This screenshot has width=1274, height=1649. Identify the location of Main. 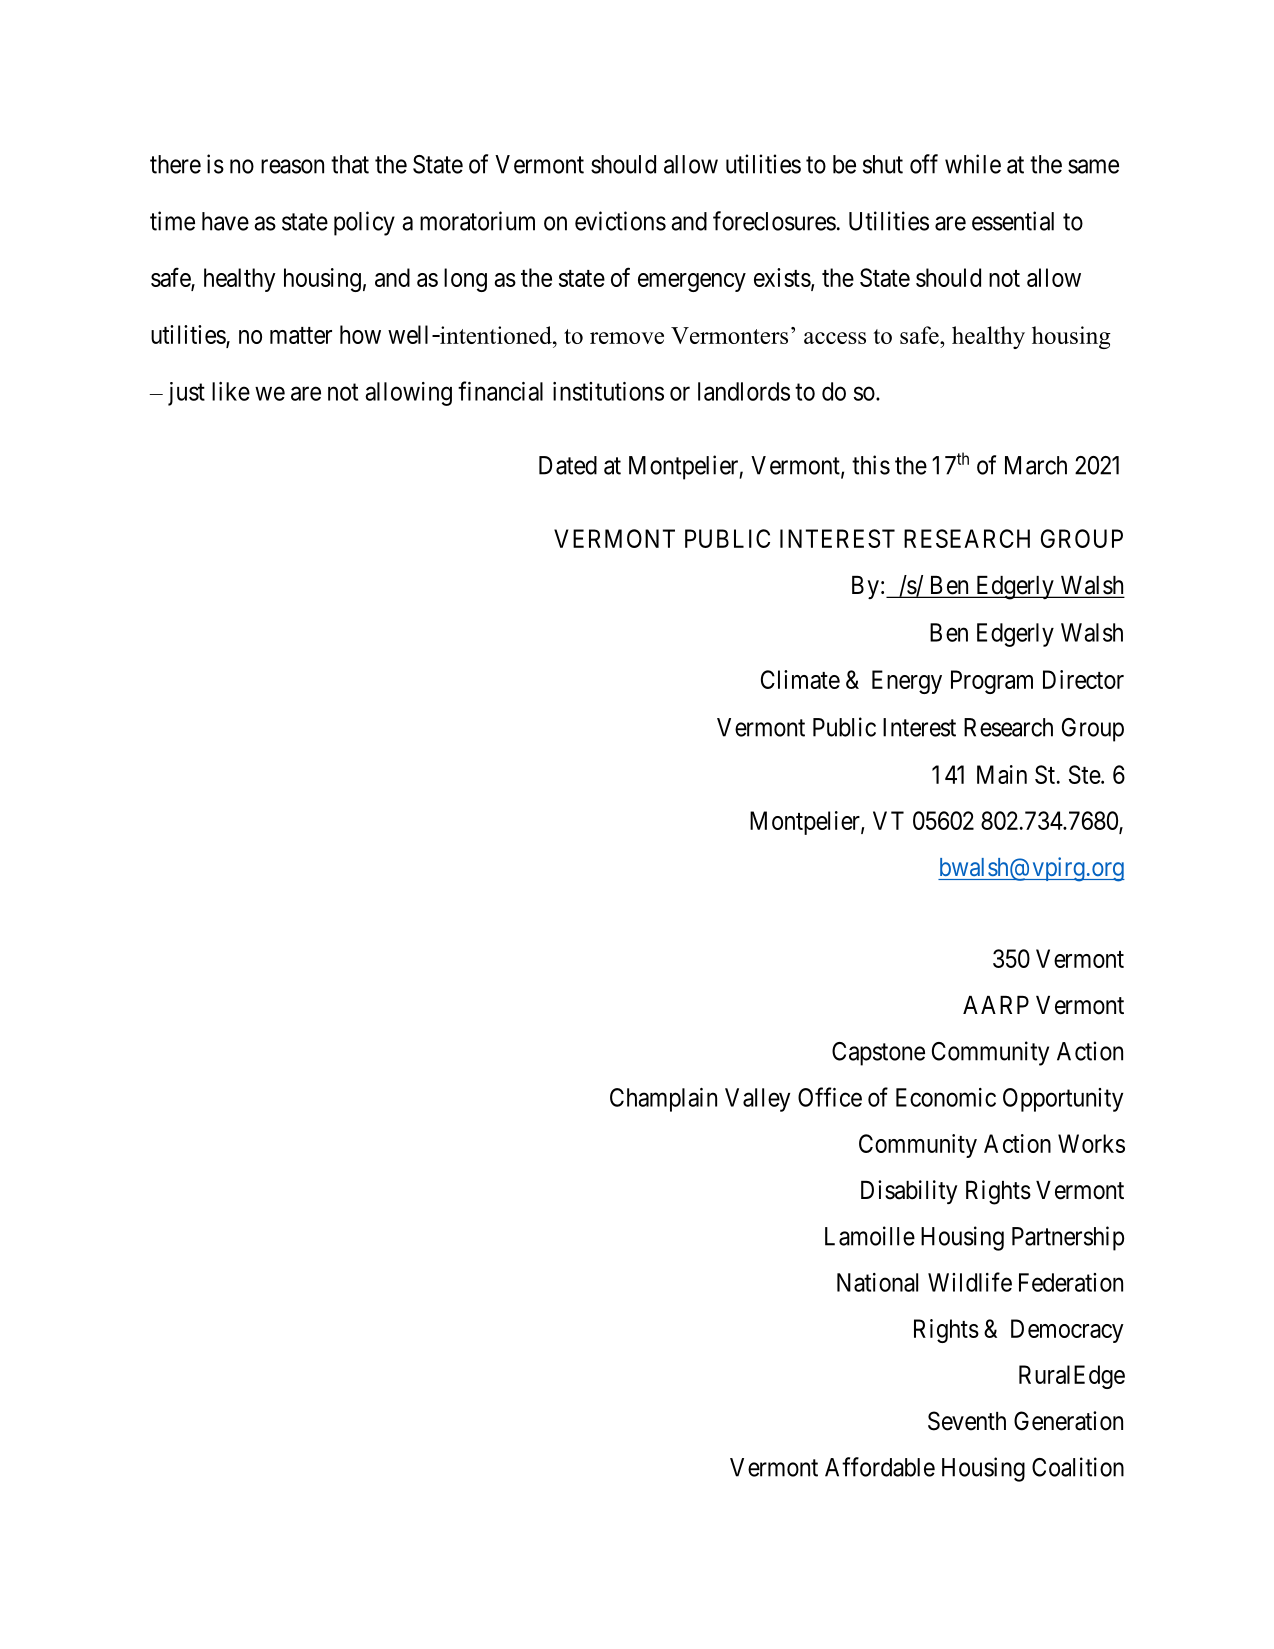
(1002, 774).
